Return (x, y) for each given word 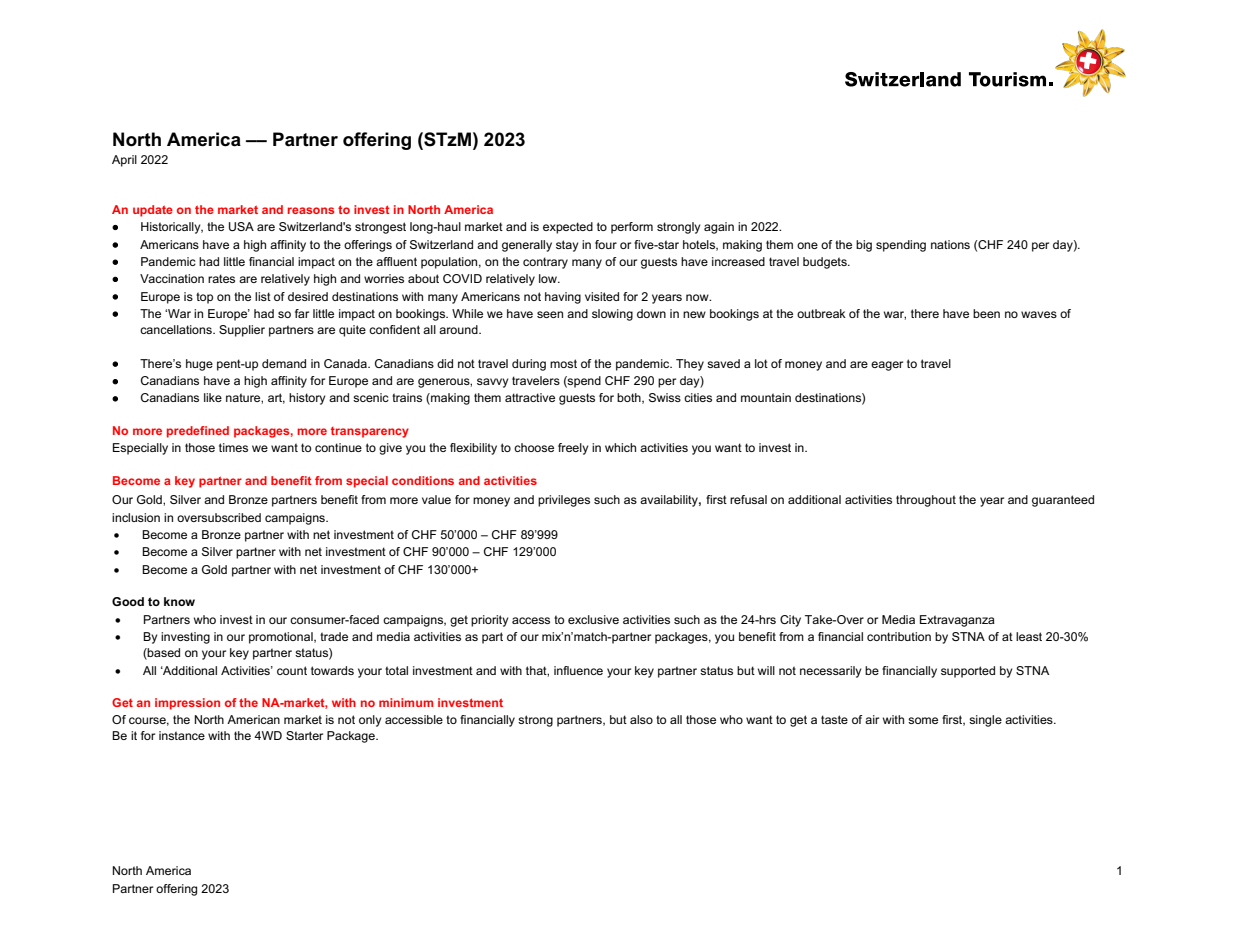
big (864, 246)
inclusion (136, 517)
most (563, 363)
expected (568, 228)
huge (199, 365)
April (124, 161)
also (641, 719)
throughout (926, 501)
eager (887, 366)
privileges (564, 501)
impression (187, 704)
